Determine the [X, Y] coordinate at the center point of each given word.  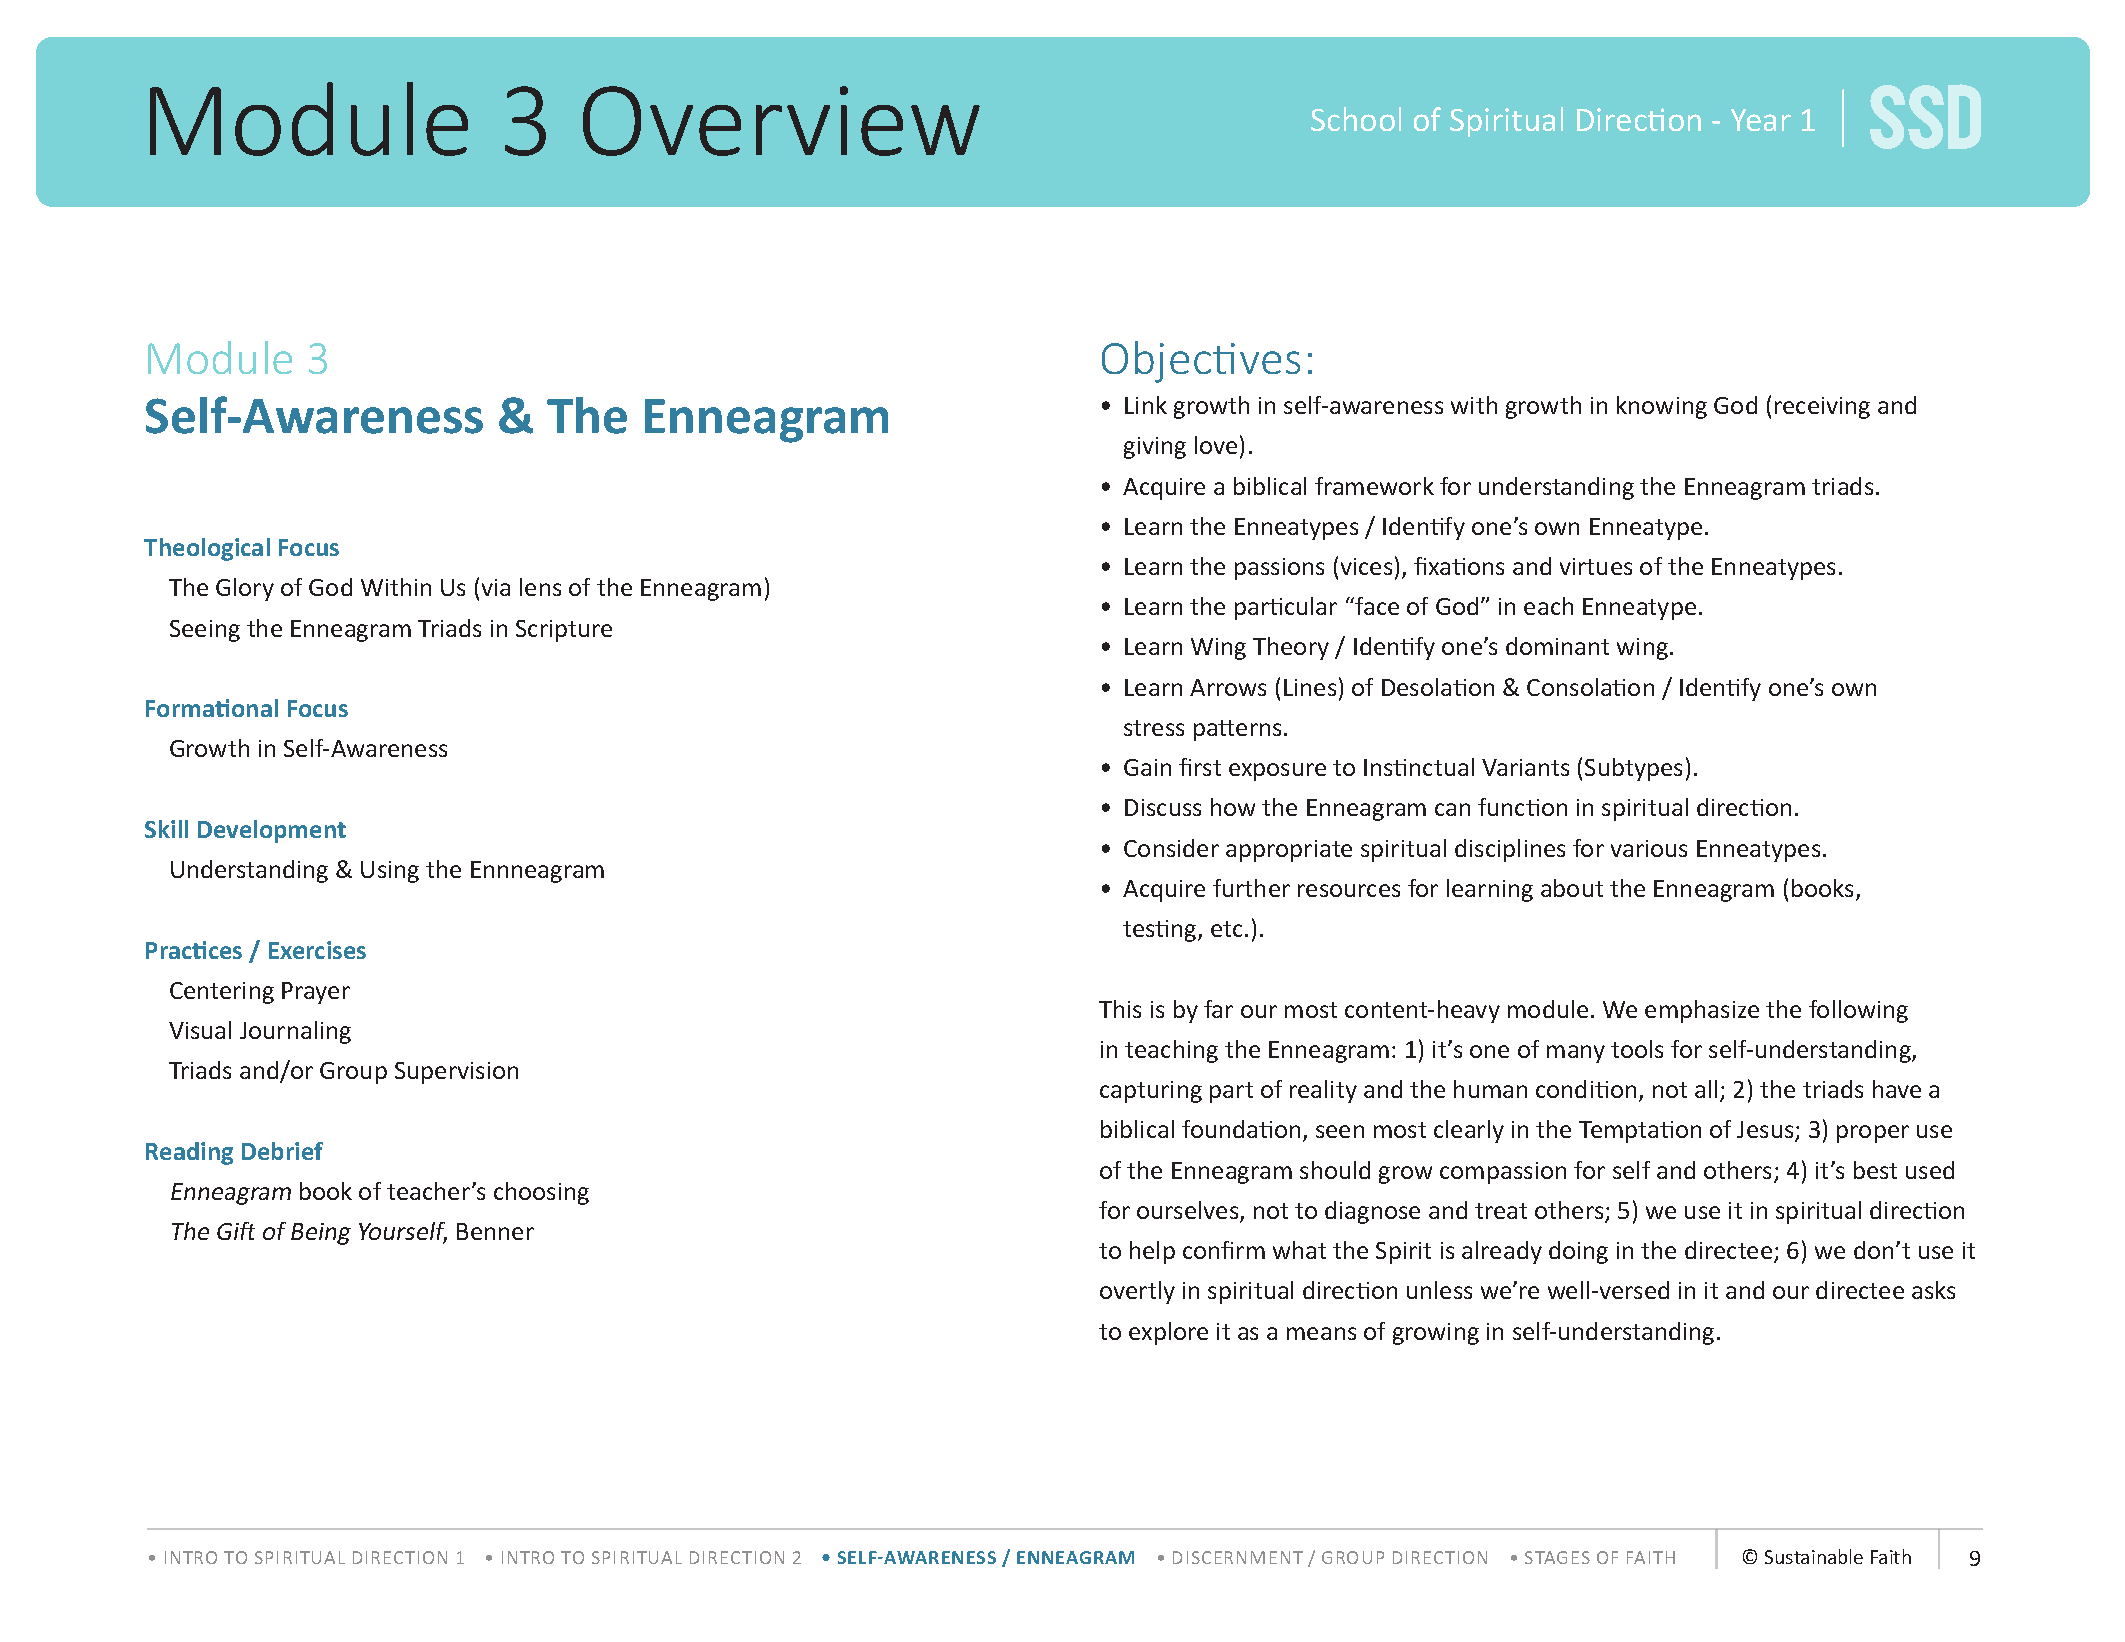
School [1356, 119]
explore [1168, 1333]
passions [1279, 569]
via [496, 587]
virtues [1596, 566]
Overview [781, 121]
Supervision [456, 1073]
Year [1761, 120]
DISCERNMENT [1238, 1557]
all [1706, 1089]
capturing [1151, 1092]
